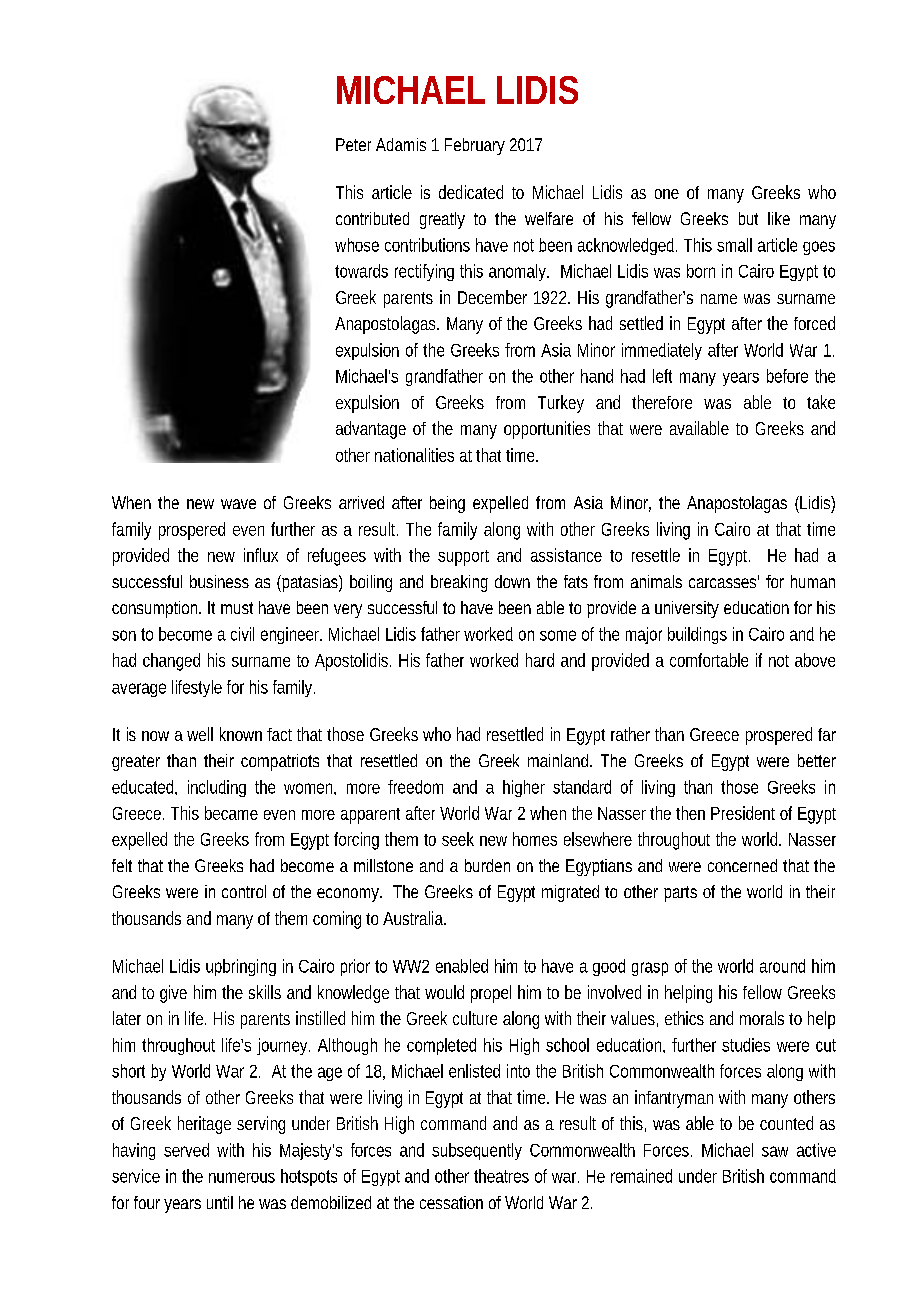 The width and height of the screenshot is (924, 1307). What do you see at coordinates (540, 660) in the screenshot?
I see `hard` at bounding box center [540, 660].
